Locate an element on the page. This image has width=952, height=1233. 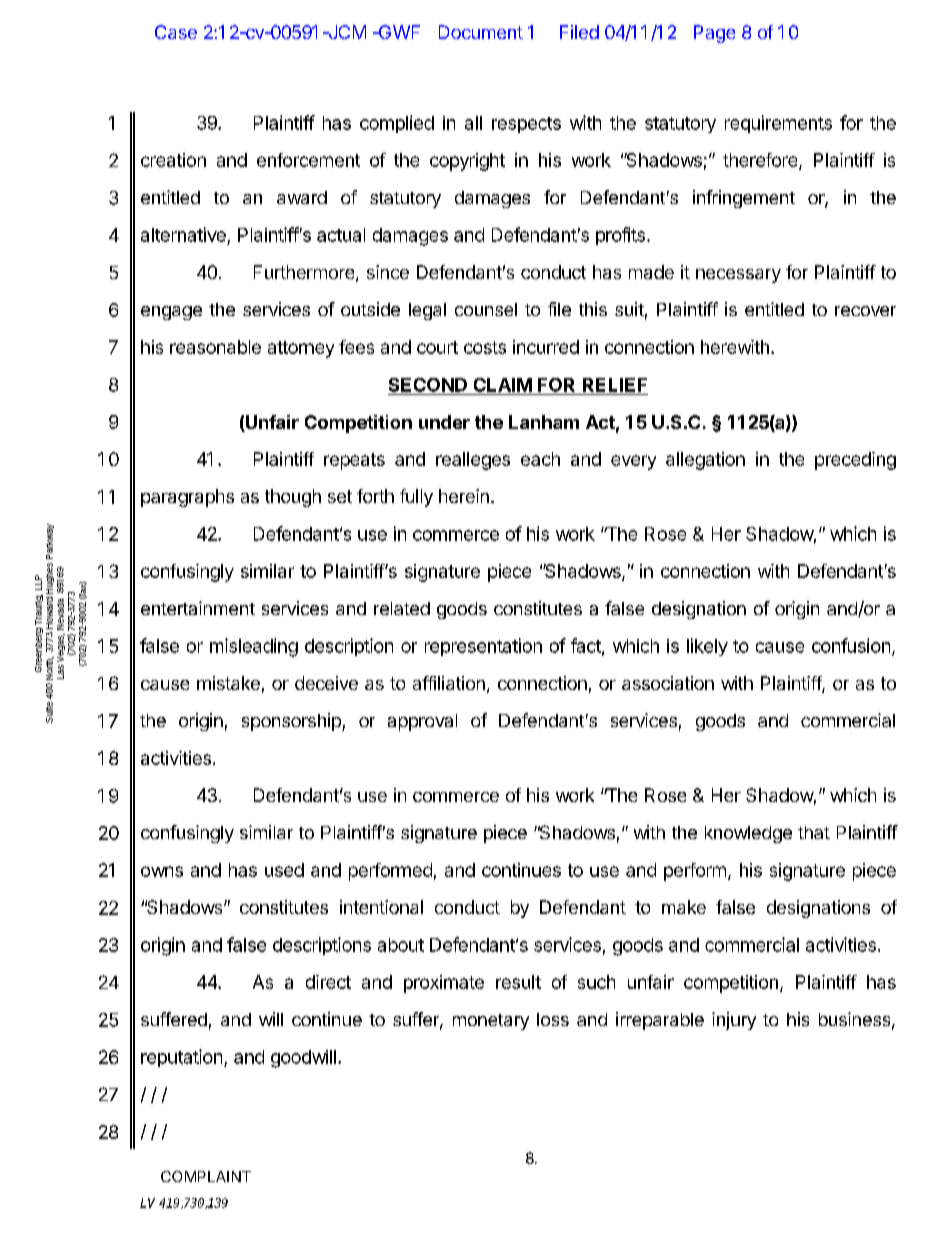
entertainment is located at coordinates (198, 608).
